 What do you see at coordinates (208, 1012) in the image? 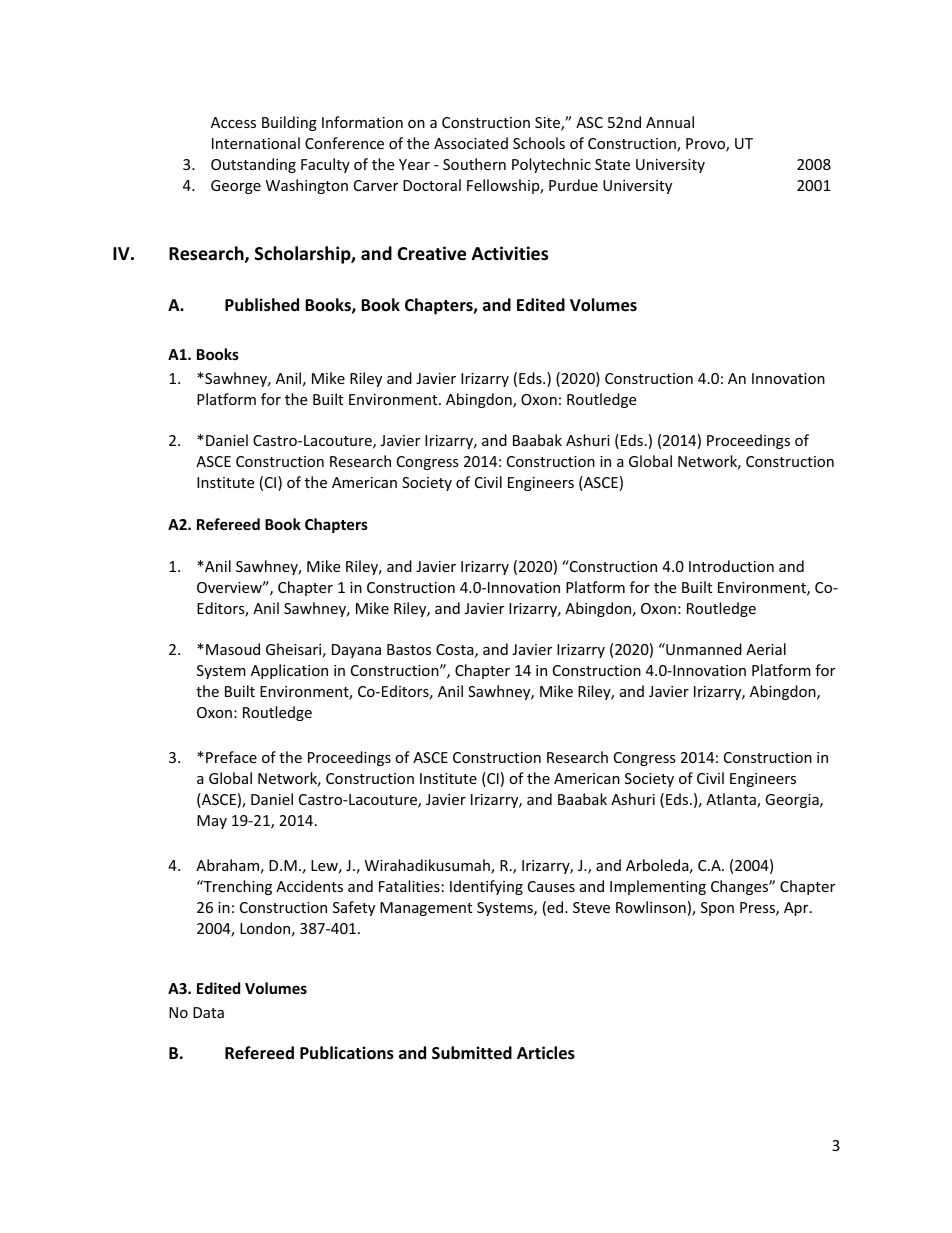
I see `Data` at bounding box center [208, 1012].
